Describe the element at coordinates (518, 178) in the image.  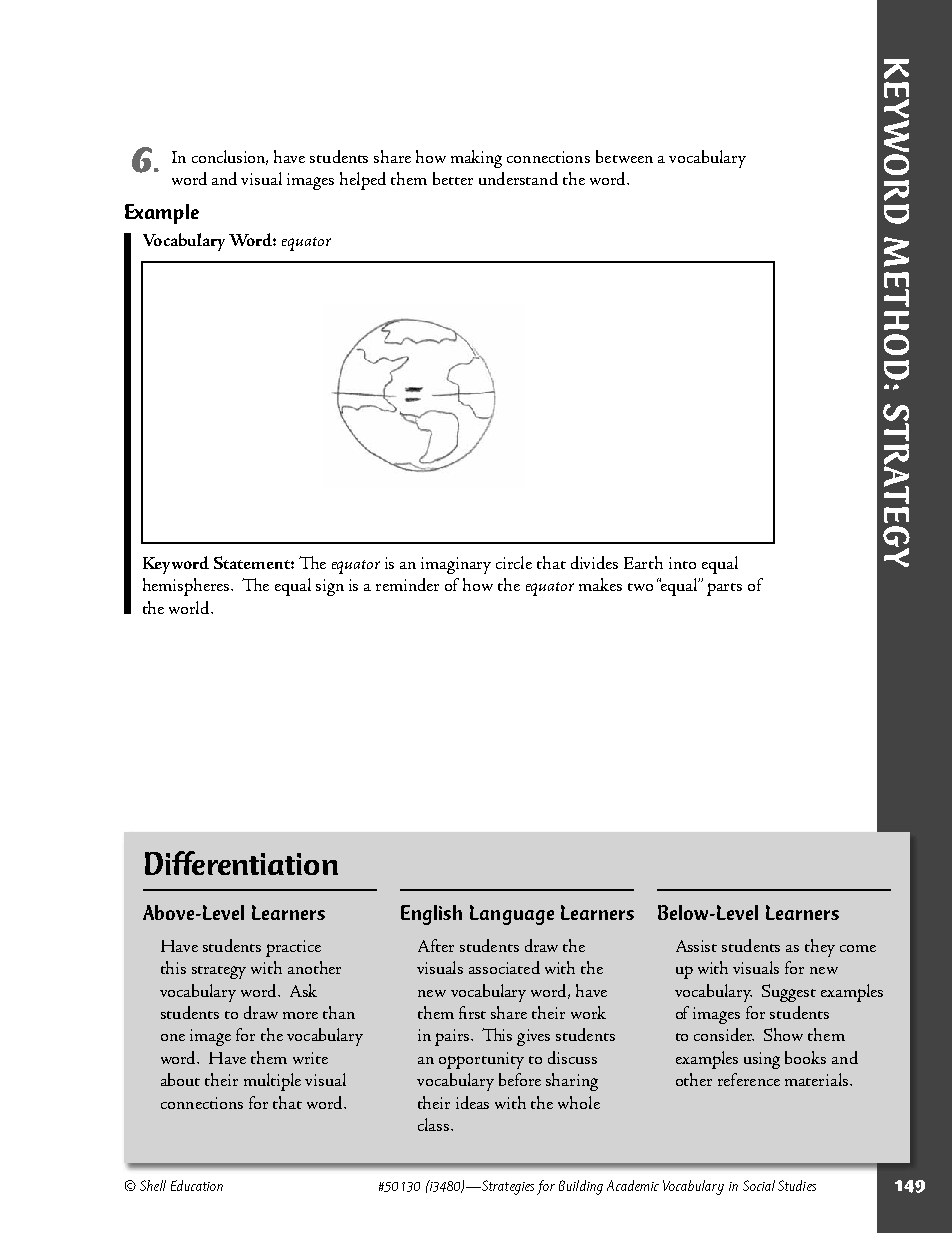
I see `understand` at that location.
